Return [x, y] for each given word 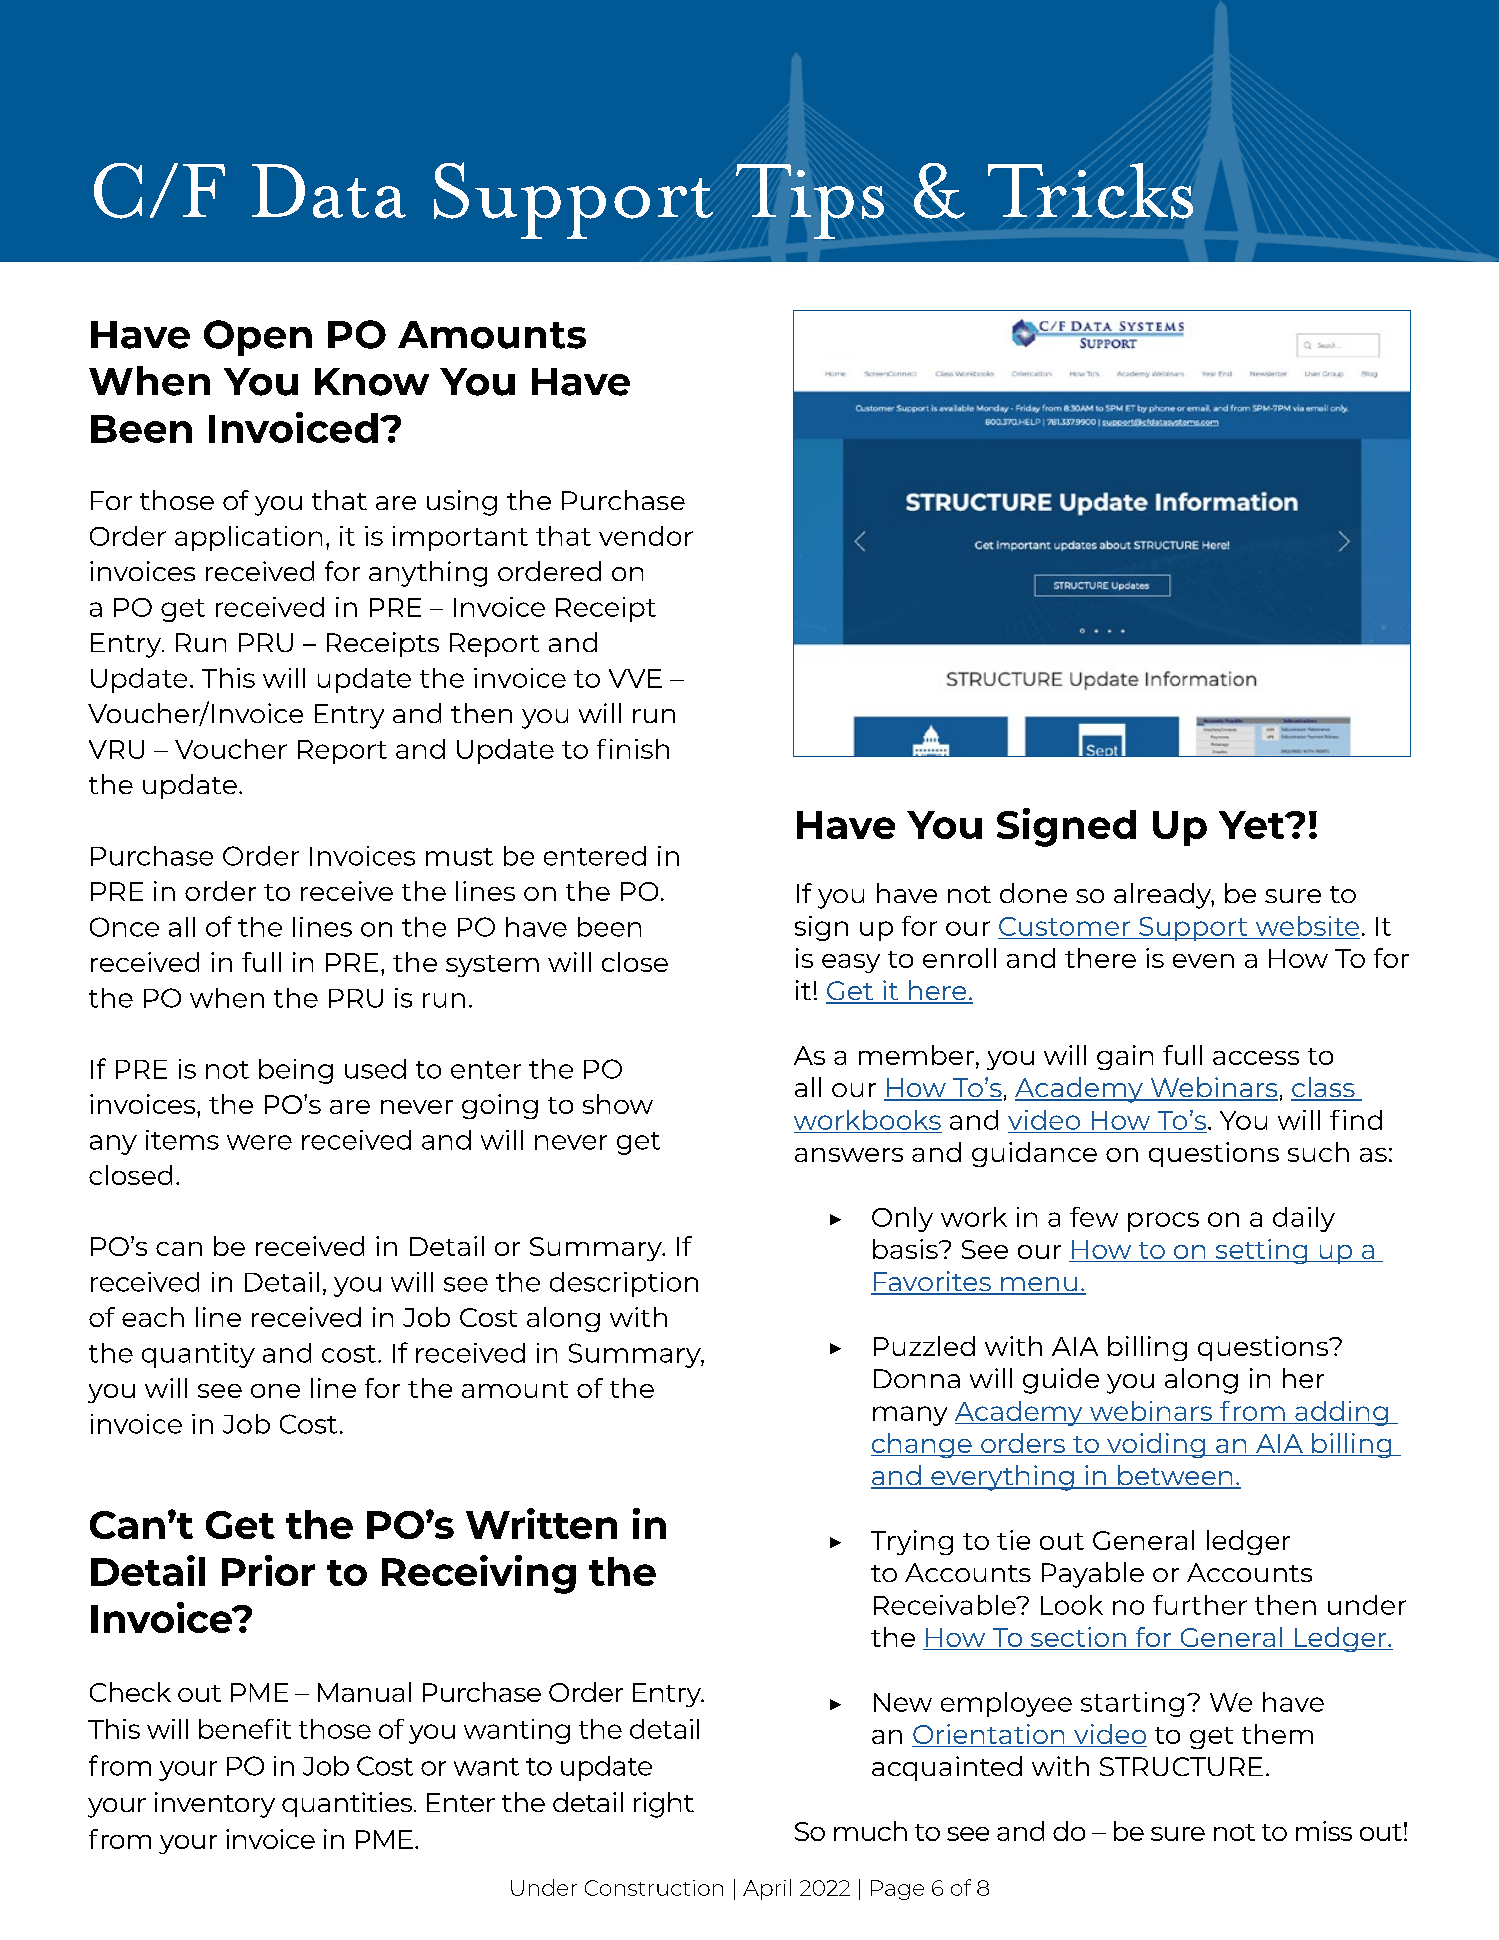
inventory [215, 1805]
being [296, 1071]
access [1256, 1058]
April [767, 1889]
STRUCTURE [1181, 1766]
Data [329, 191]
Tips [810, 201]
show [618, 1104]
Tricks [1090, 191]
